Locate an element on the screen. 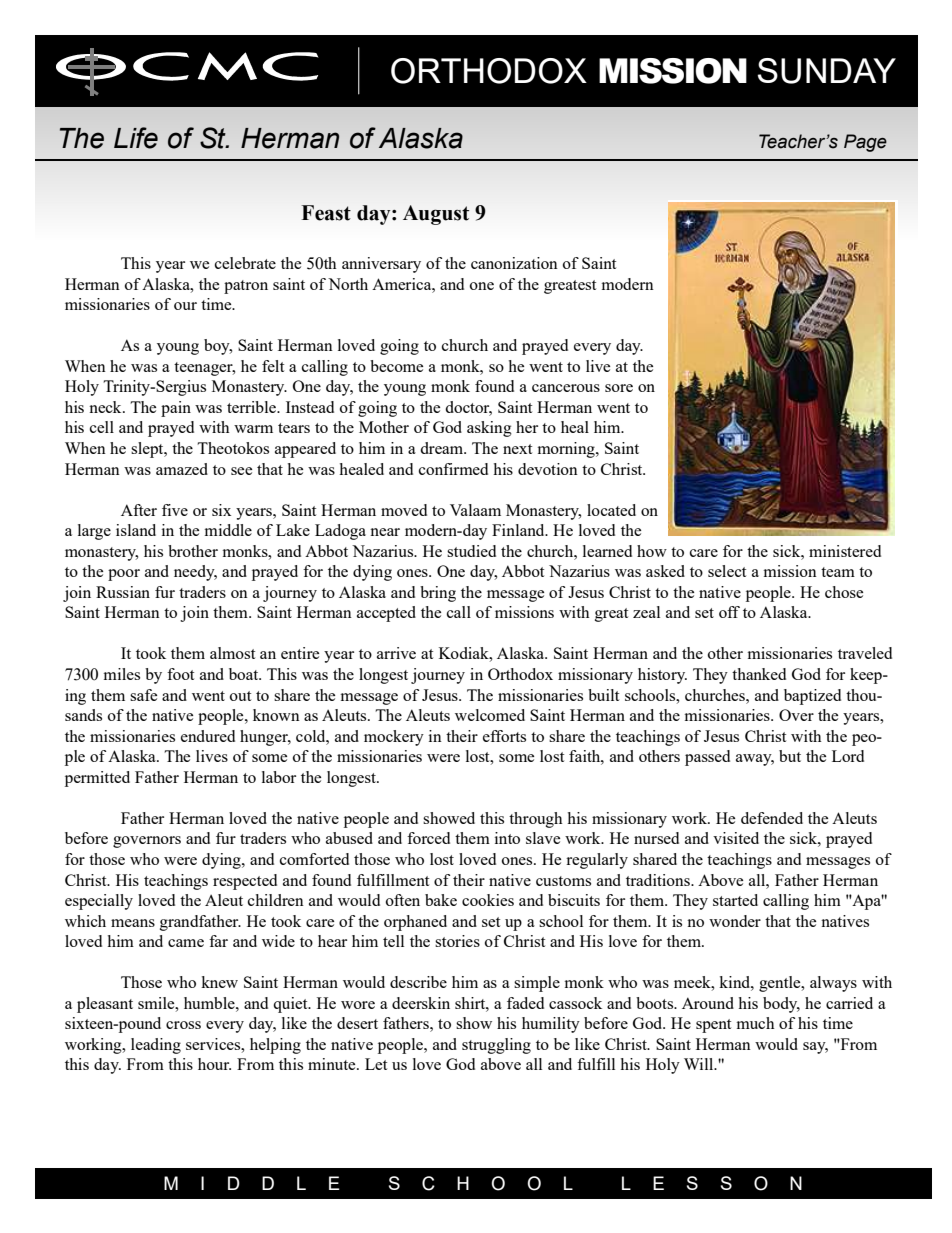 Image resolution: width=952 pixels, height=1233 pixels. sore is located at coordinates (619, 388).
